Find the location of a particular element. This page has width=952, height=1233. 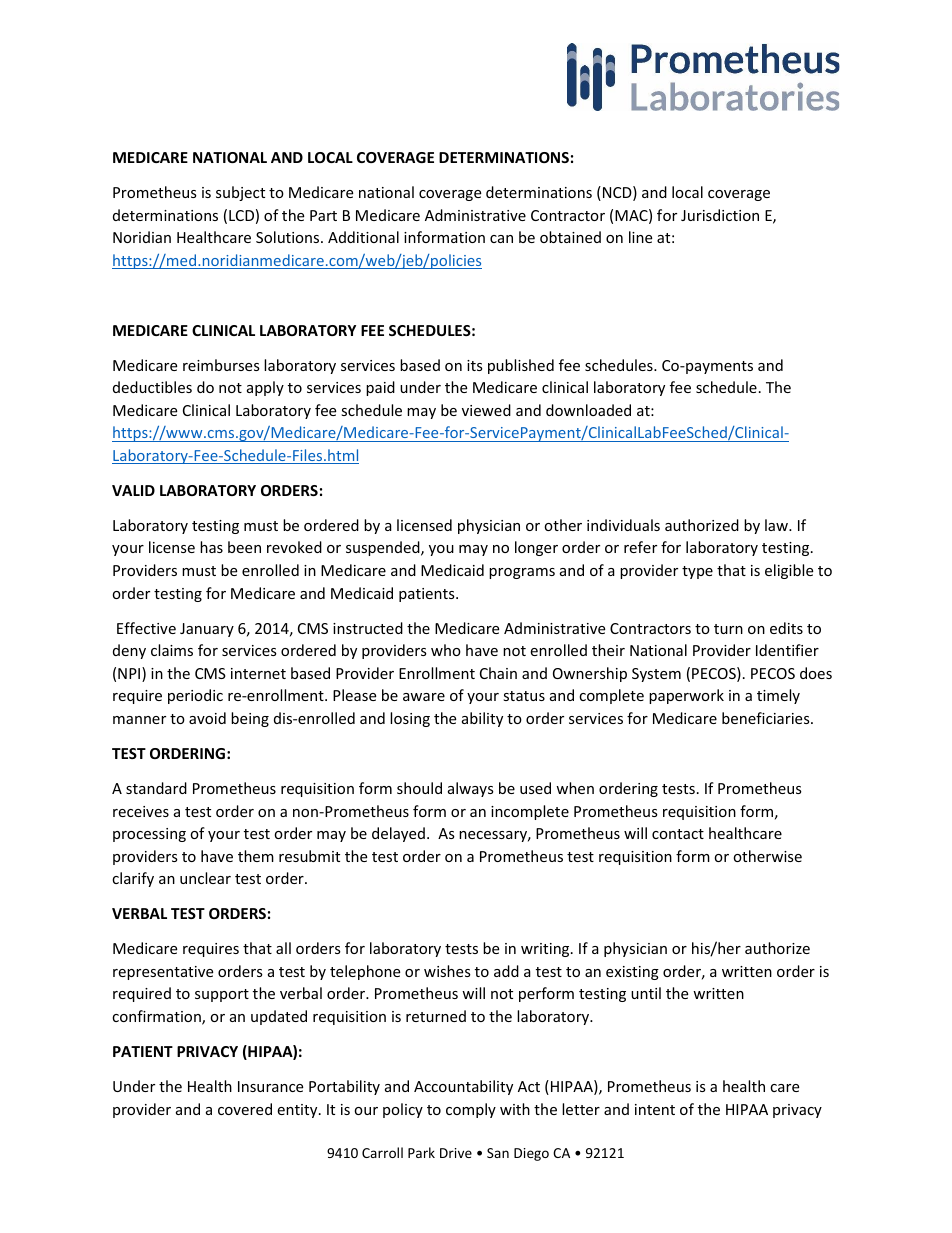

timely is located at coordinates (778, 696).
